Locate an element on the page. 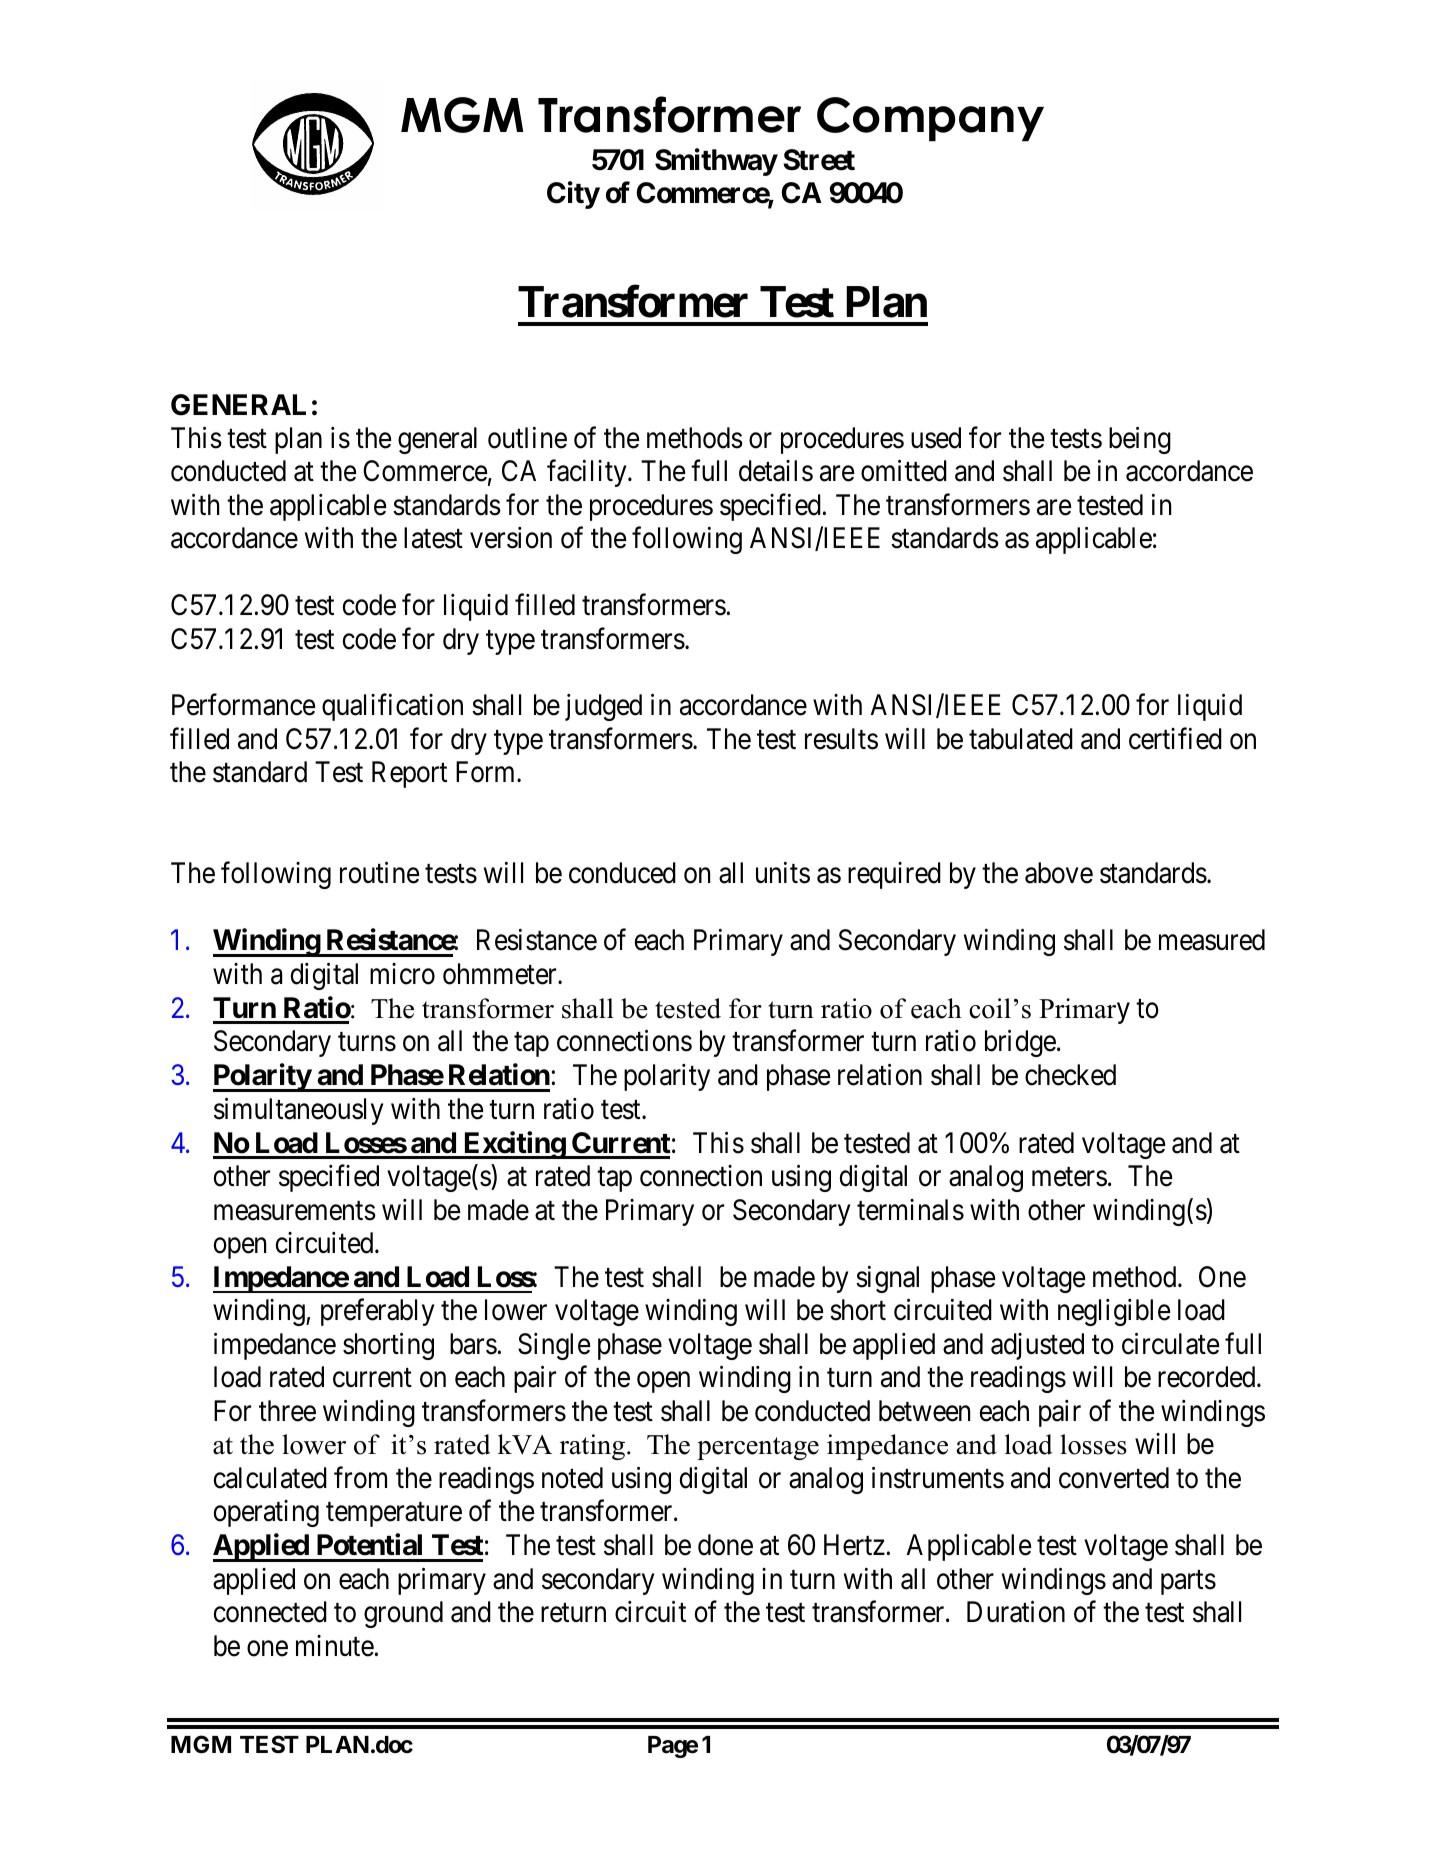 Image resolution: width=1445 pixels, height=1871 pixels. being is located at coordinates (1140, 440).
